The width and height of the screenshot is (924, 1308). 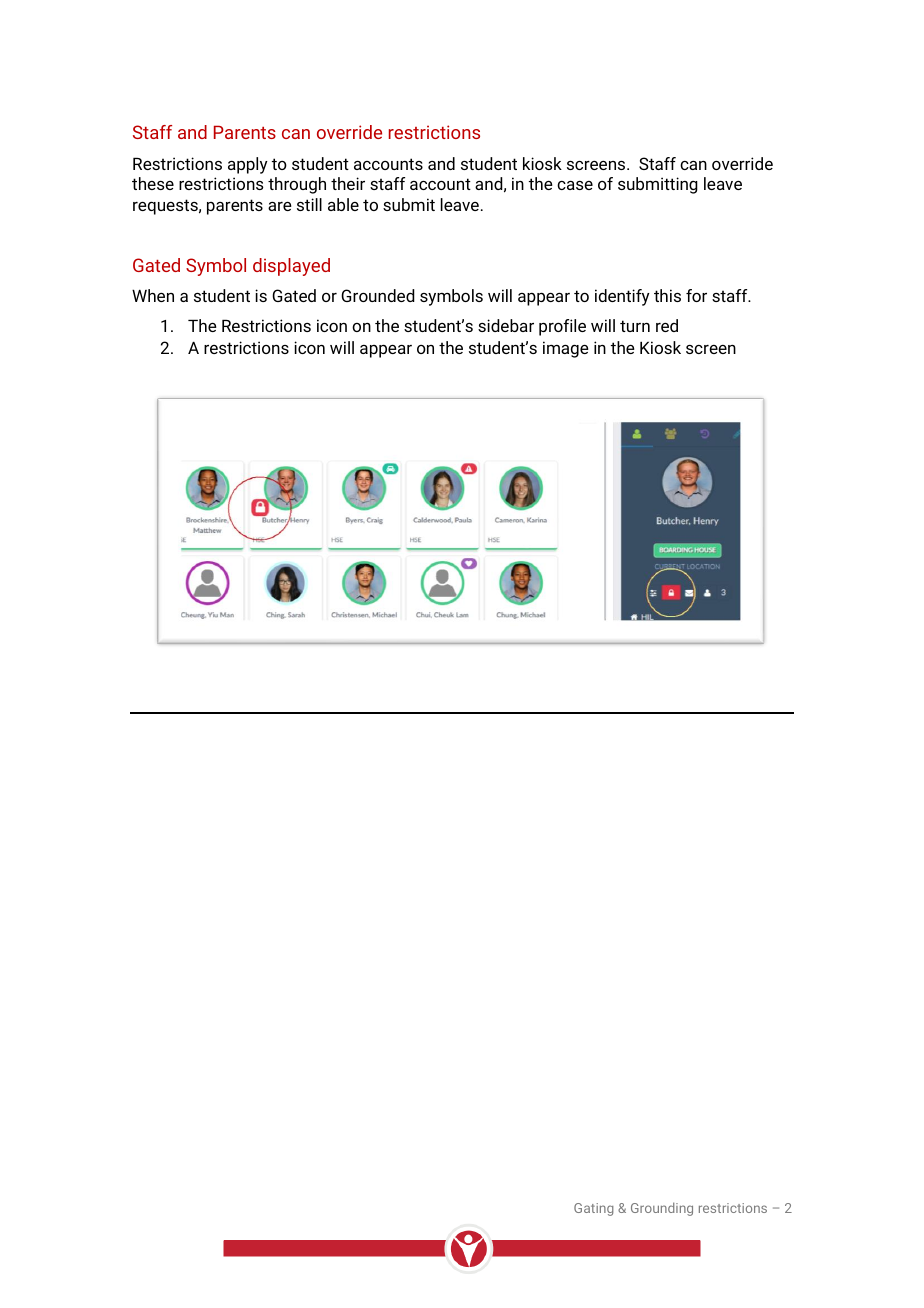 I want to click on apply, so click(x=248, y=165).
